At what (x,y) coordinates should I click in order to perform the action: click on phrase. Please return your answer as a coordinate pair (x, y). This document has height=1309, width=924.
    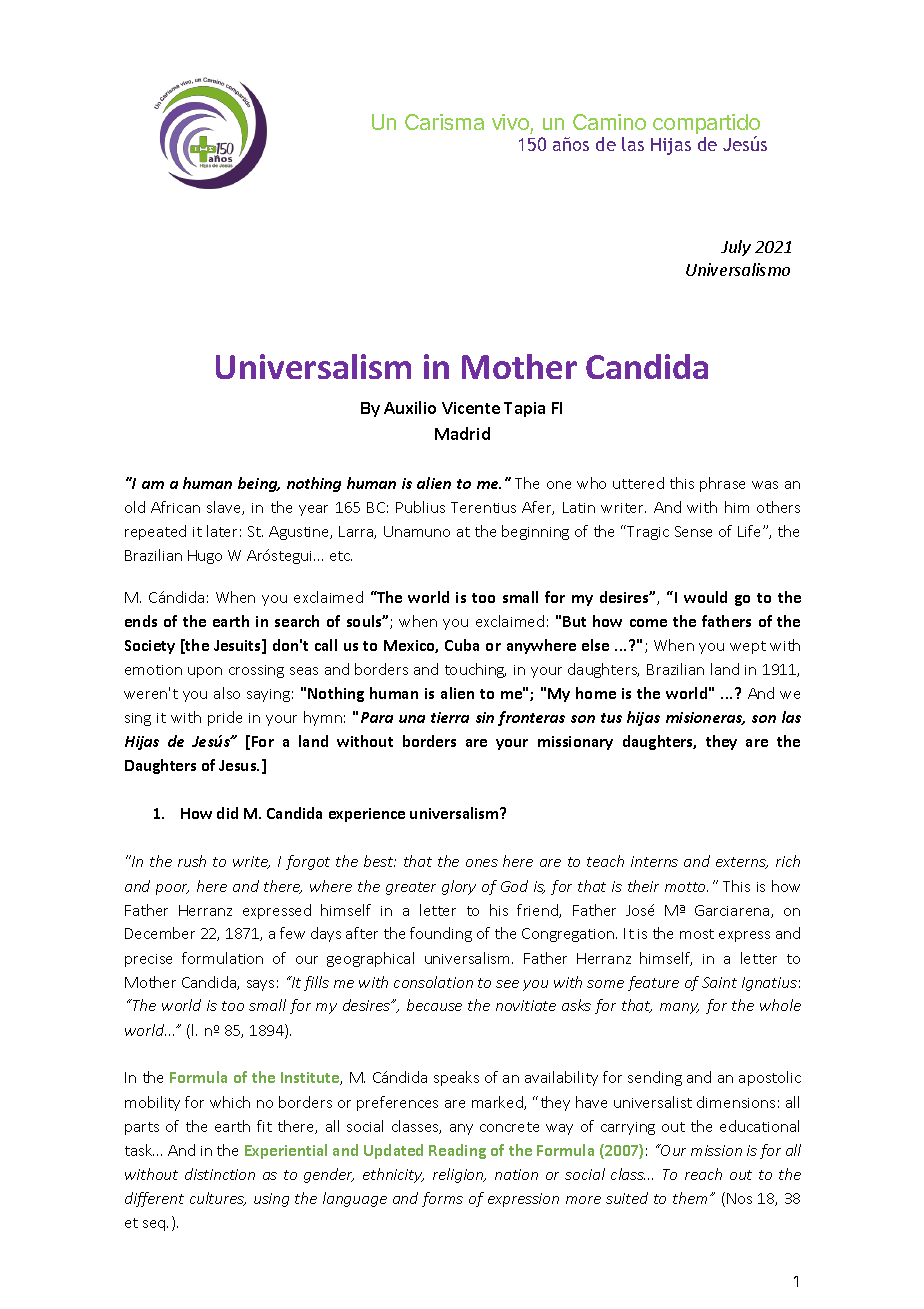
    Looking at the image, I should click on (722, 484).
